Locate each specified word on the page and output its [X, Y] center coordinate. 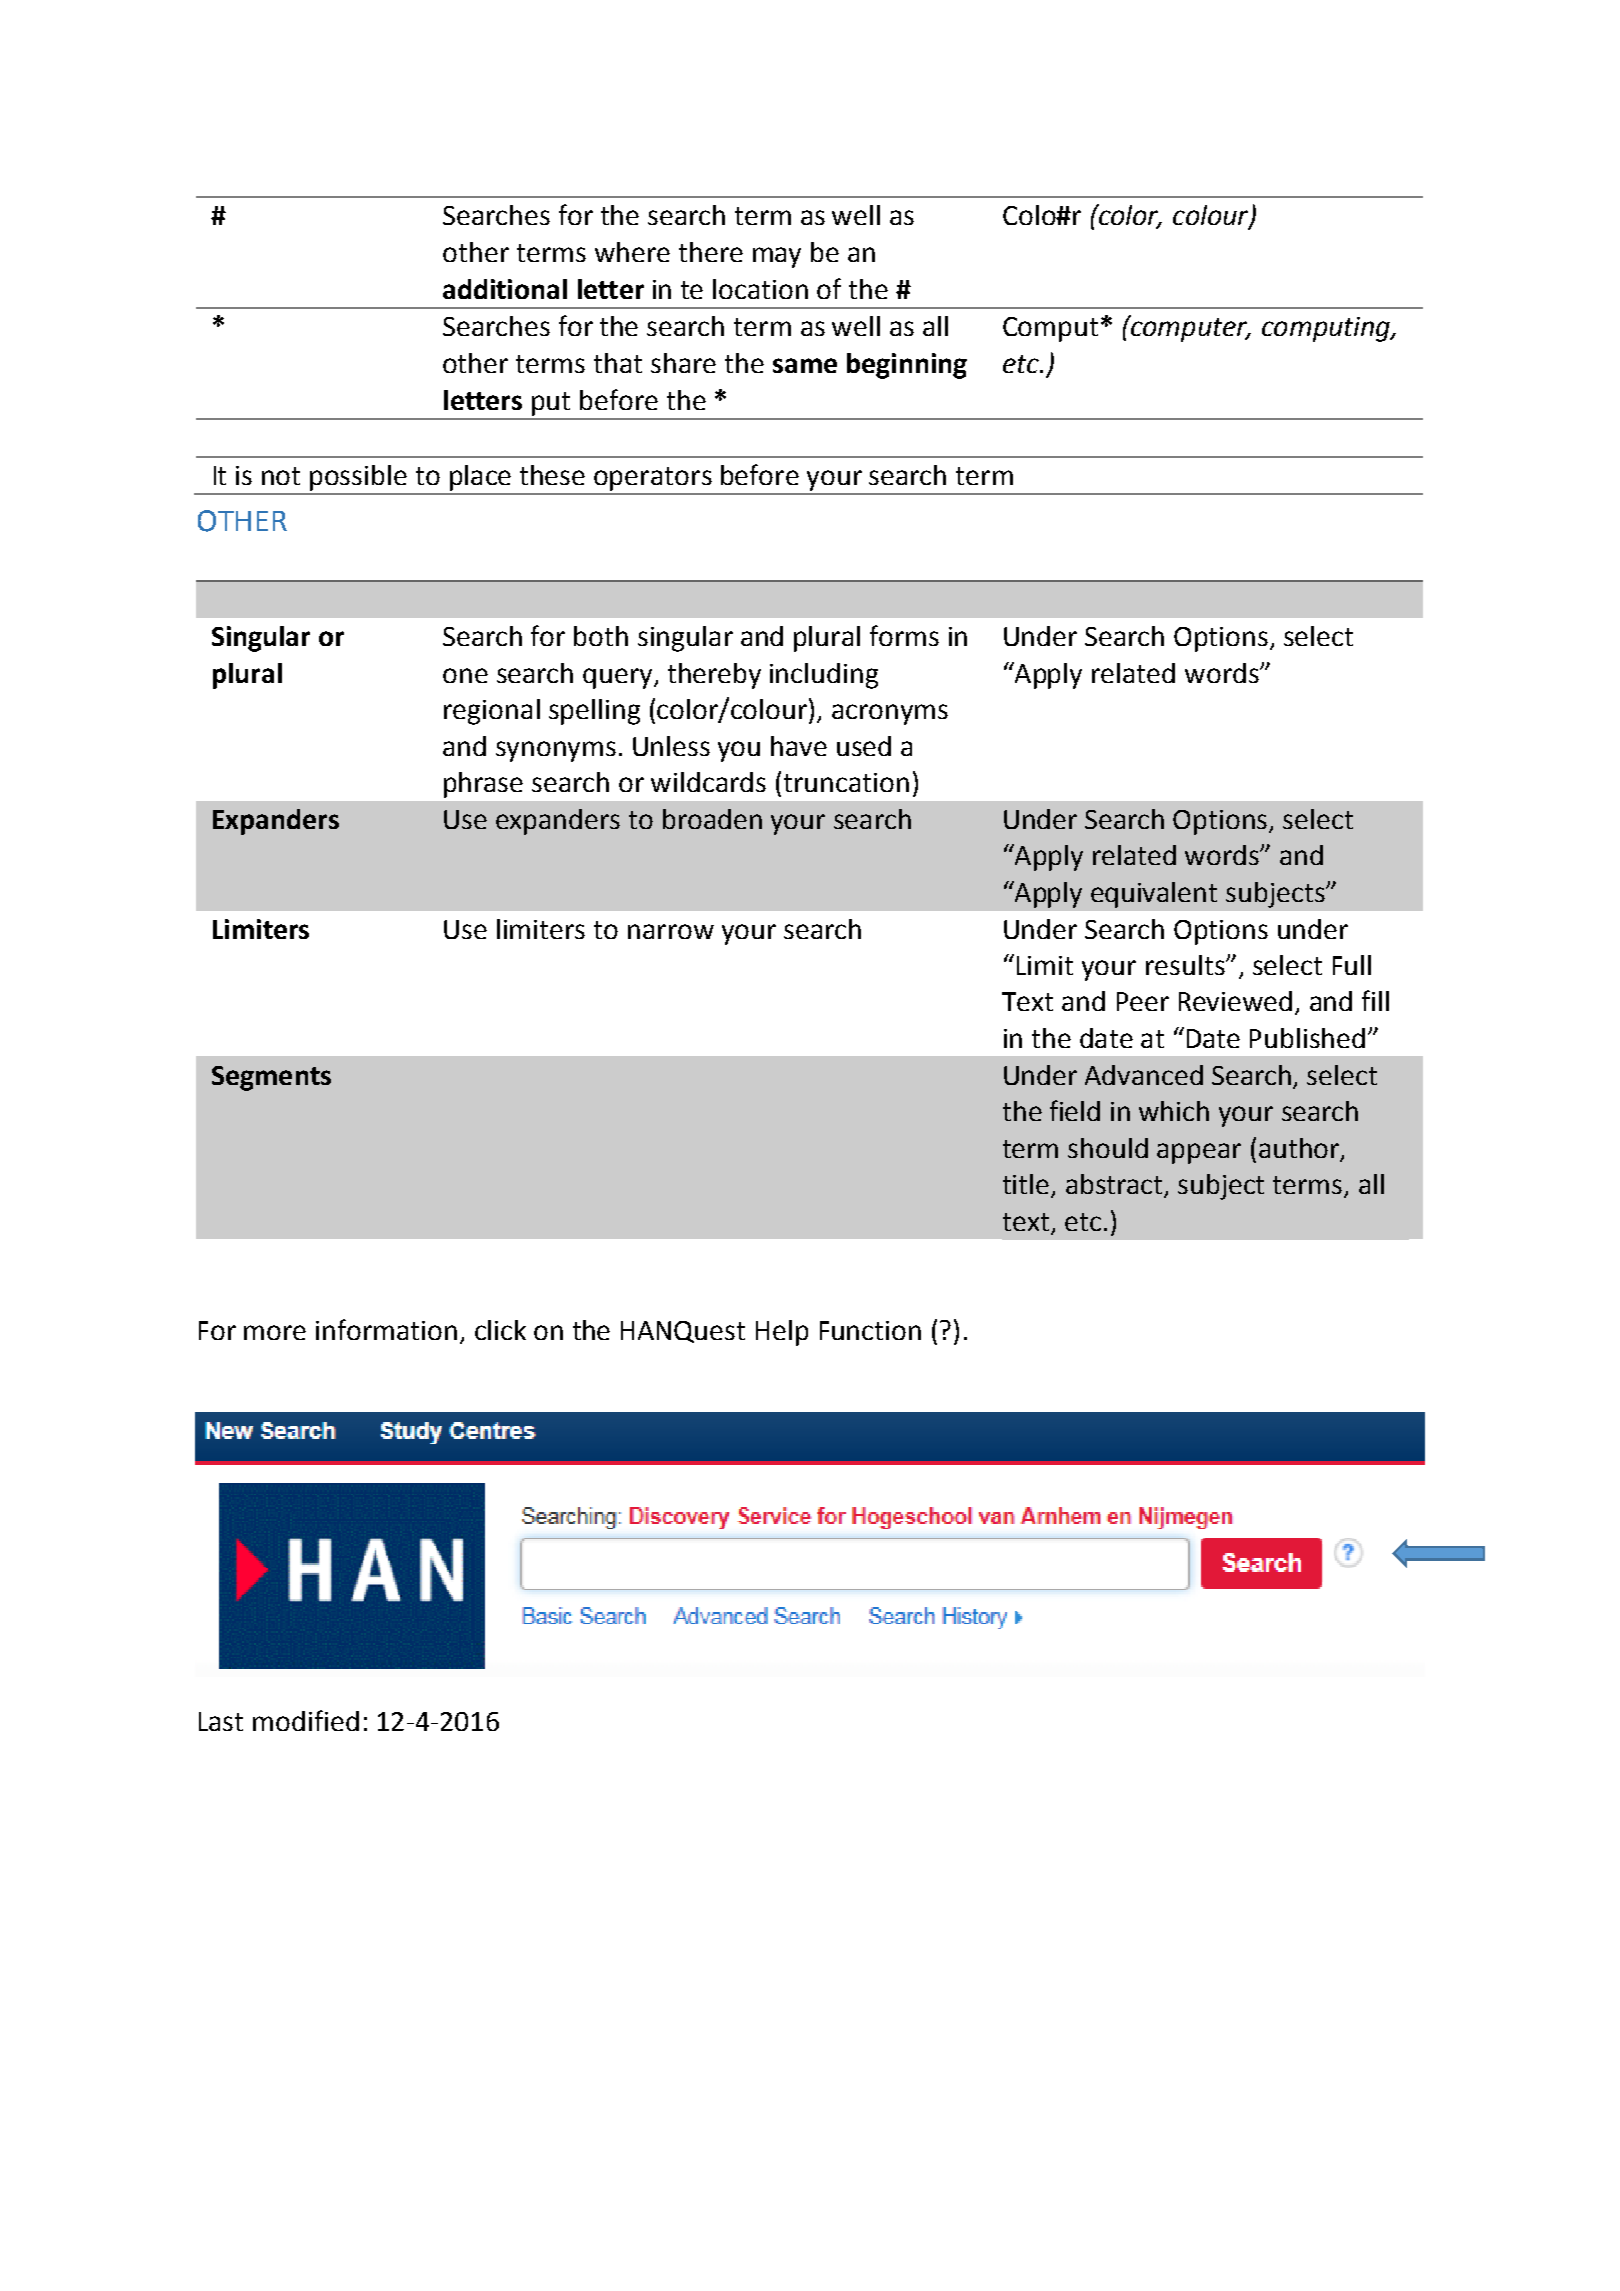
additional [505, 289]
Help [782, 1333]
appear [1199, 1153]
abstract [1116, 1185]
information [386, 1329]
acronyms [890, 714]
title [1027, 1185]
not [281, 476]
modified [306, 1720]
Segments [271, 1078]
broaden [712, 819]
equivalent [1154, 895]
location [760, 289]
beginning [907, 366]
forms [904, 635]
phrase [483, 785]
